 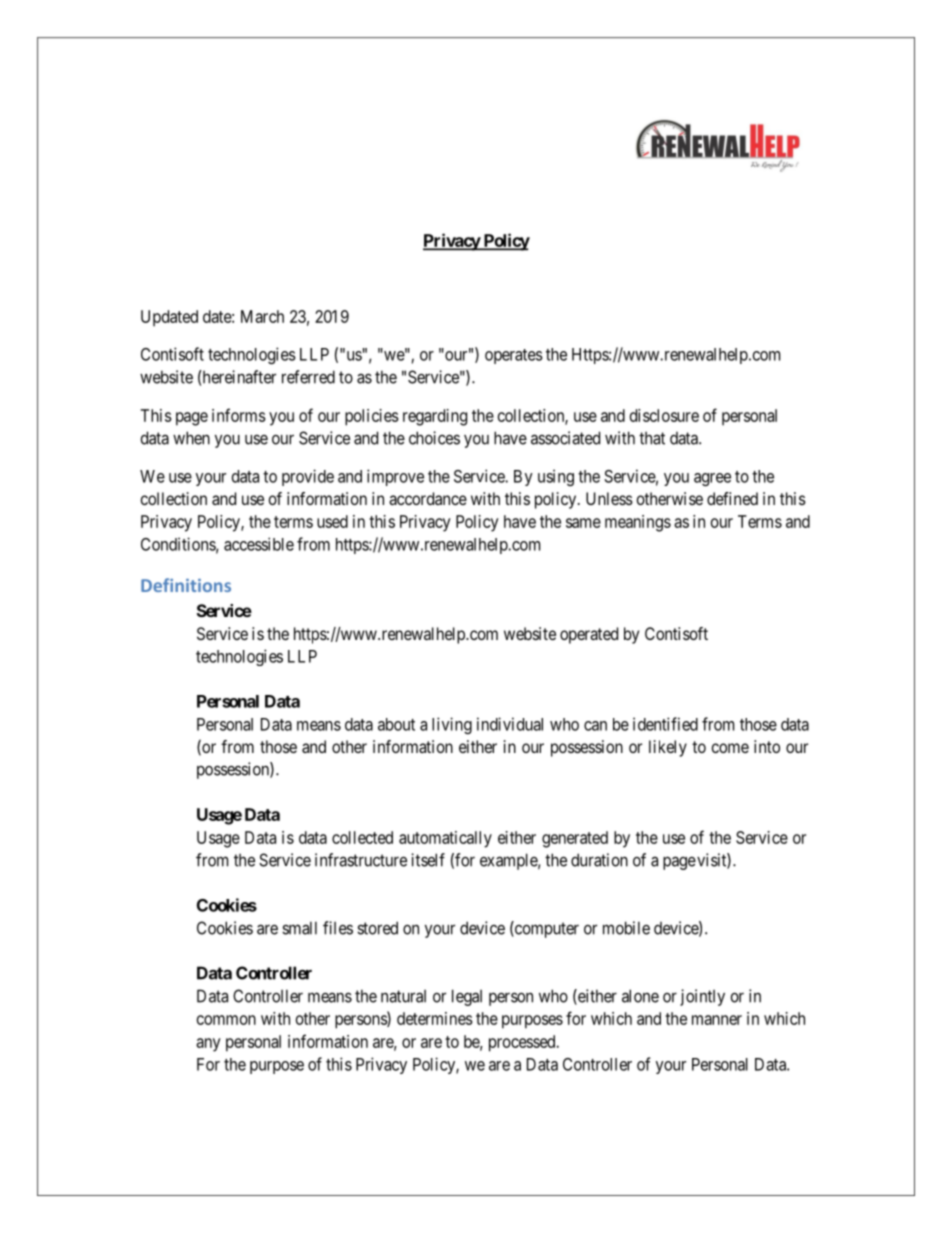 I want to click on likely, so click(x=668, y=748).
